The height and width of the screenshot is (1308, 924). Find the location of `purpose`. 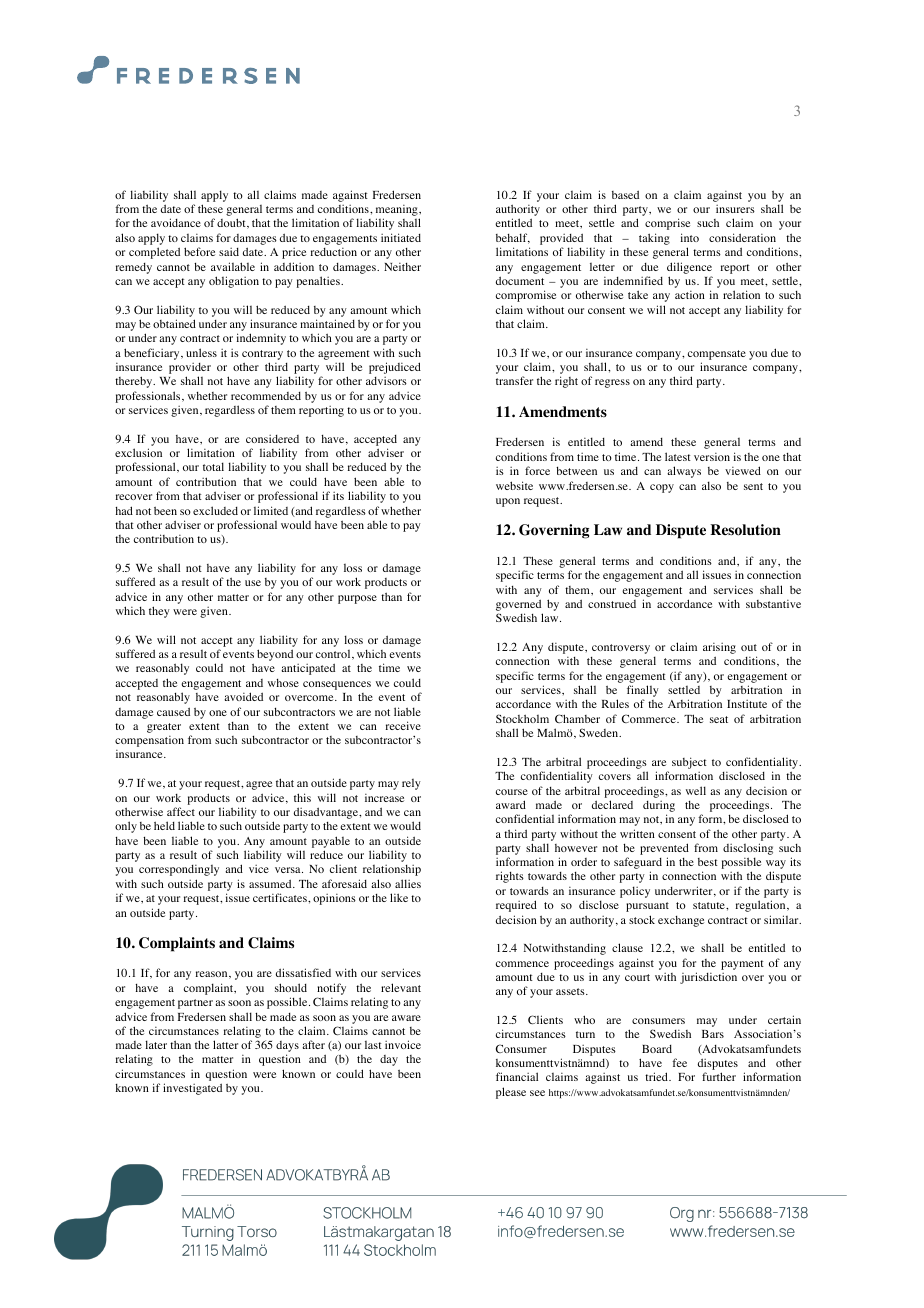

purpose is located at coordinates (357, 599).
